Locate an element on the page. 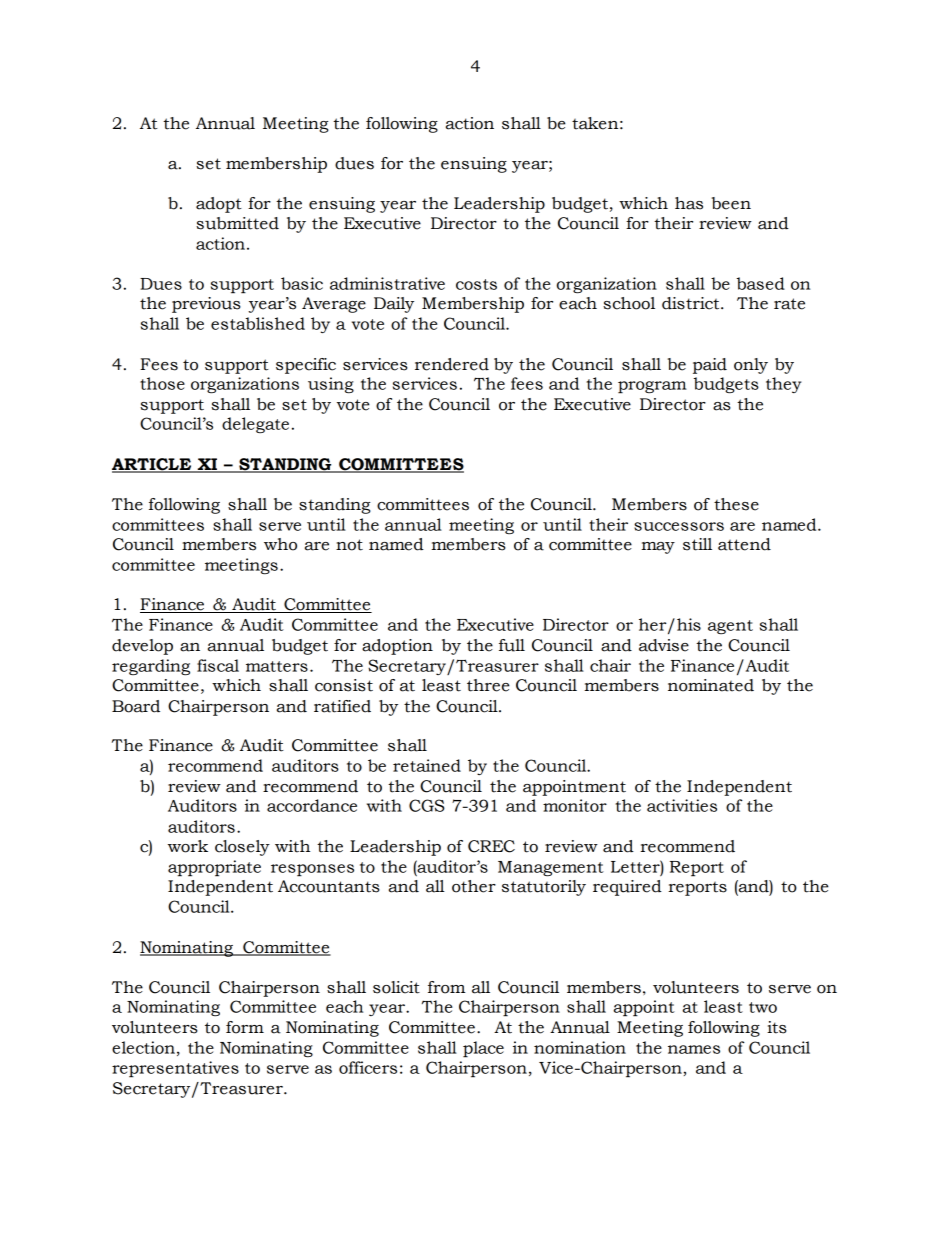 The height and width of the page is (1233, 952). submitted is located at coordinates (237, 223).
